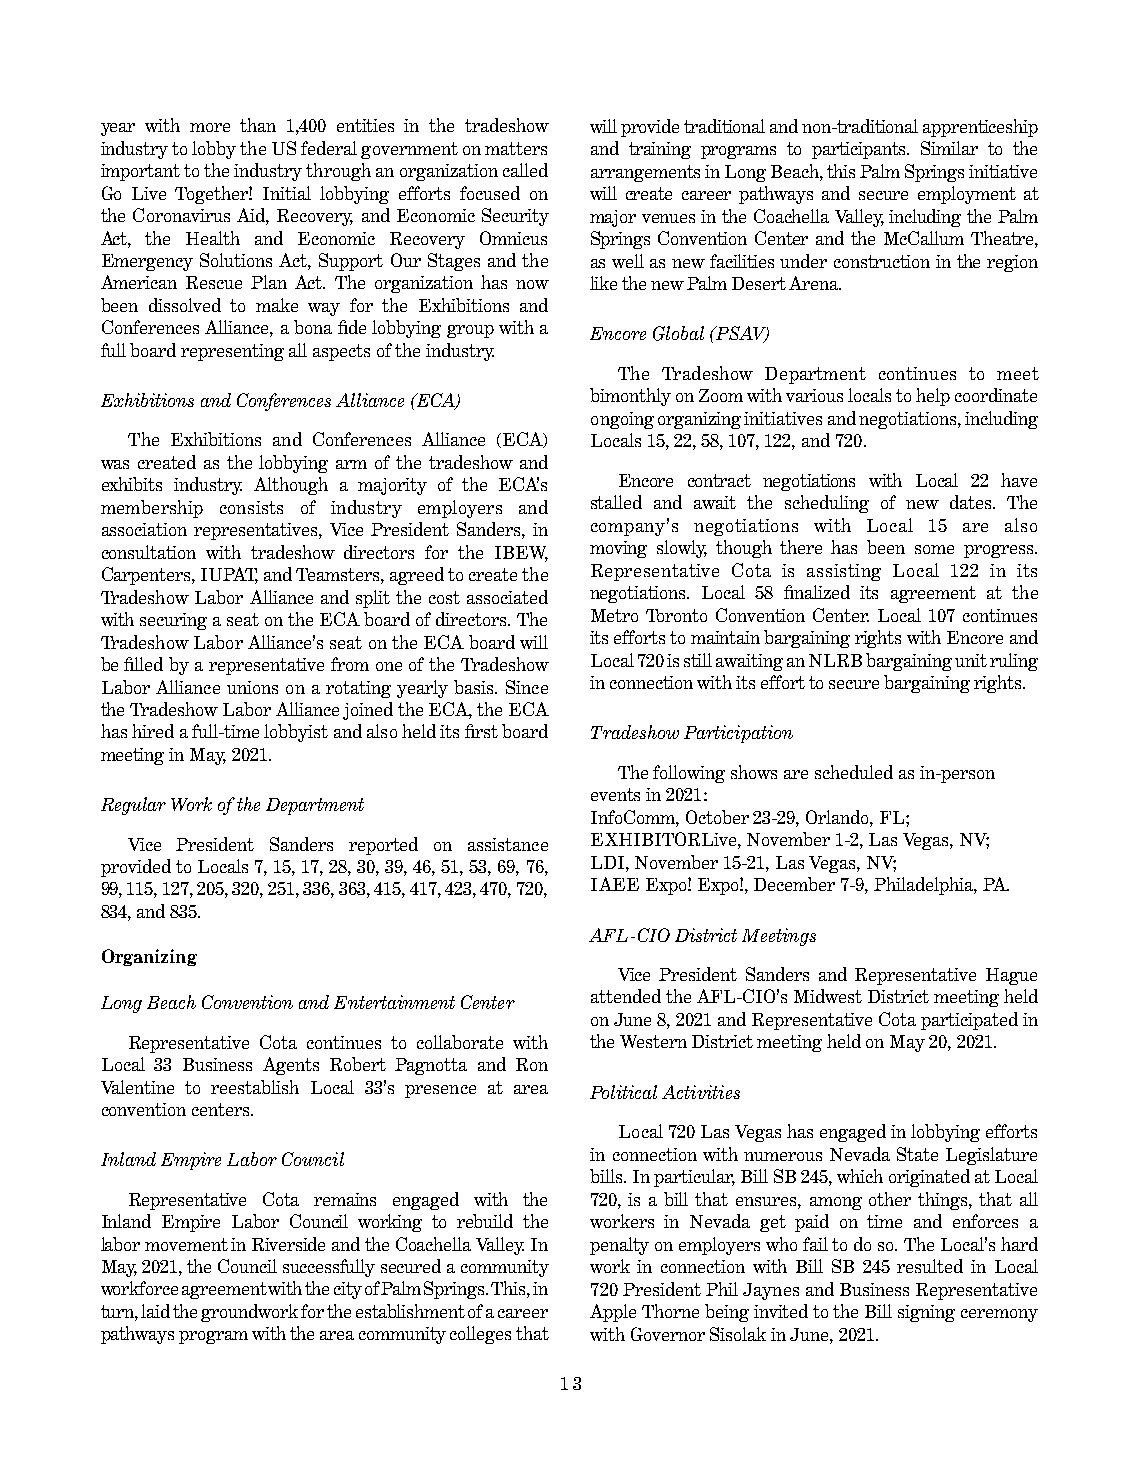 This screenshot has height=1474, width=1139. What do you see at coordinates (210, 127) in the screenshot?
I see `more` at bounding box center [210, 127].
